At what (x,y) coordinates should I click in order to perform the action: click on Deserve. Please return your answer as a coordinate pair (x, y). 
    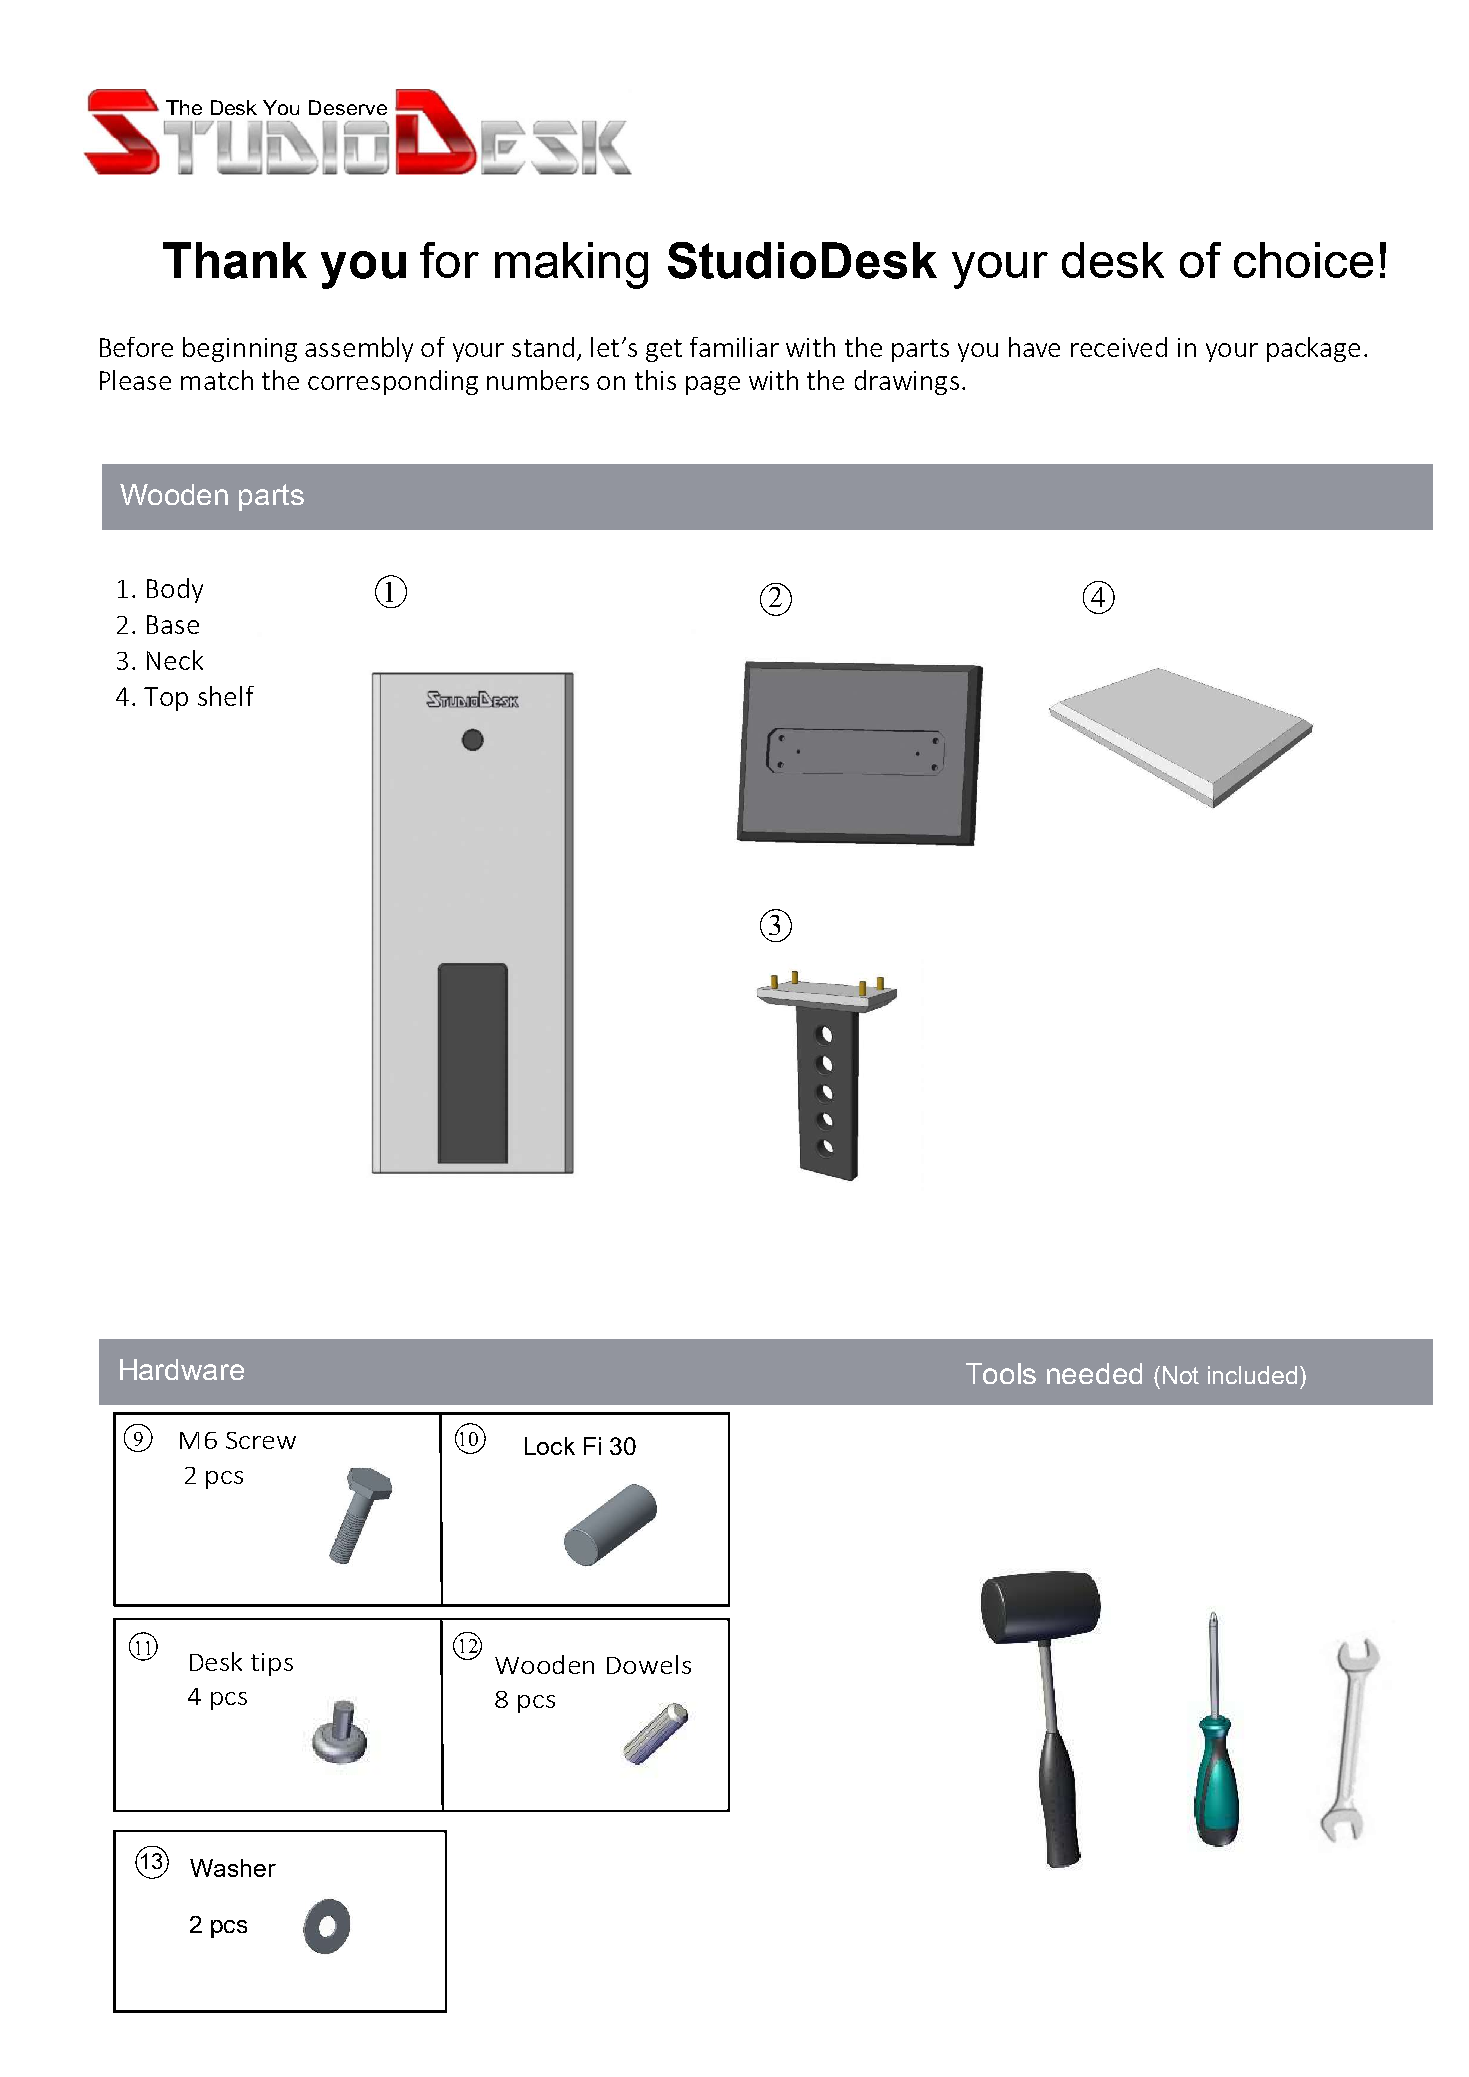
    Looking at the image, I should click on (348, 107).
